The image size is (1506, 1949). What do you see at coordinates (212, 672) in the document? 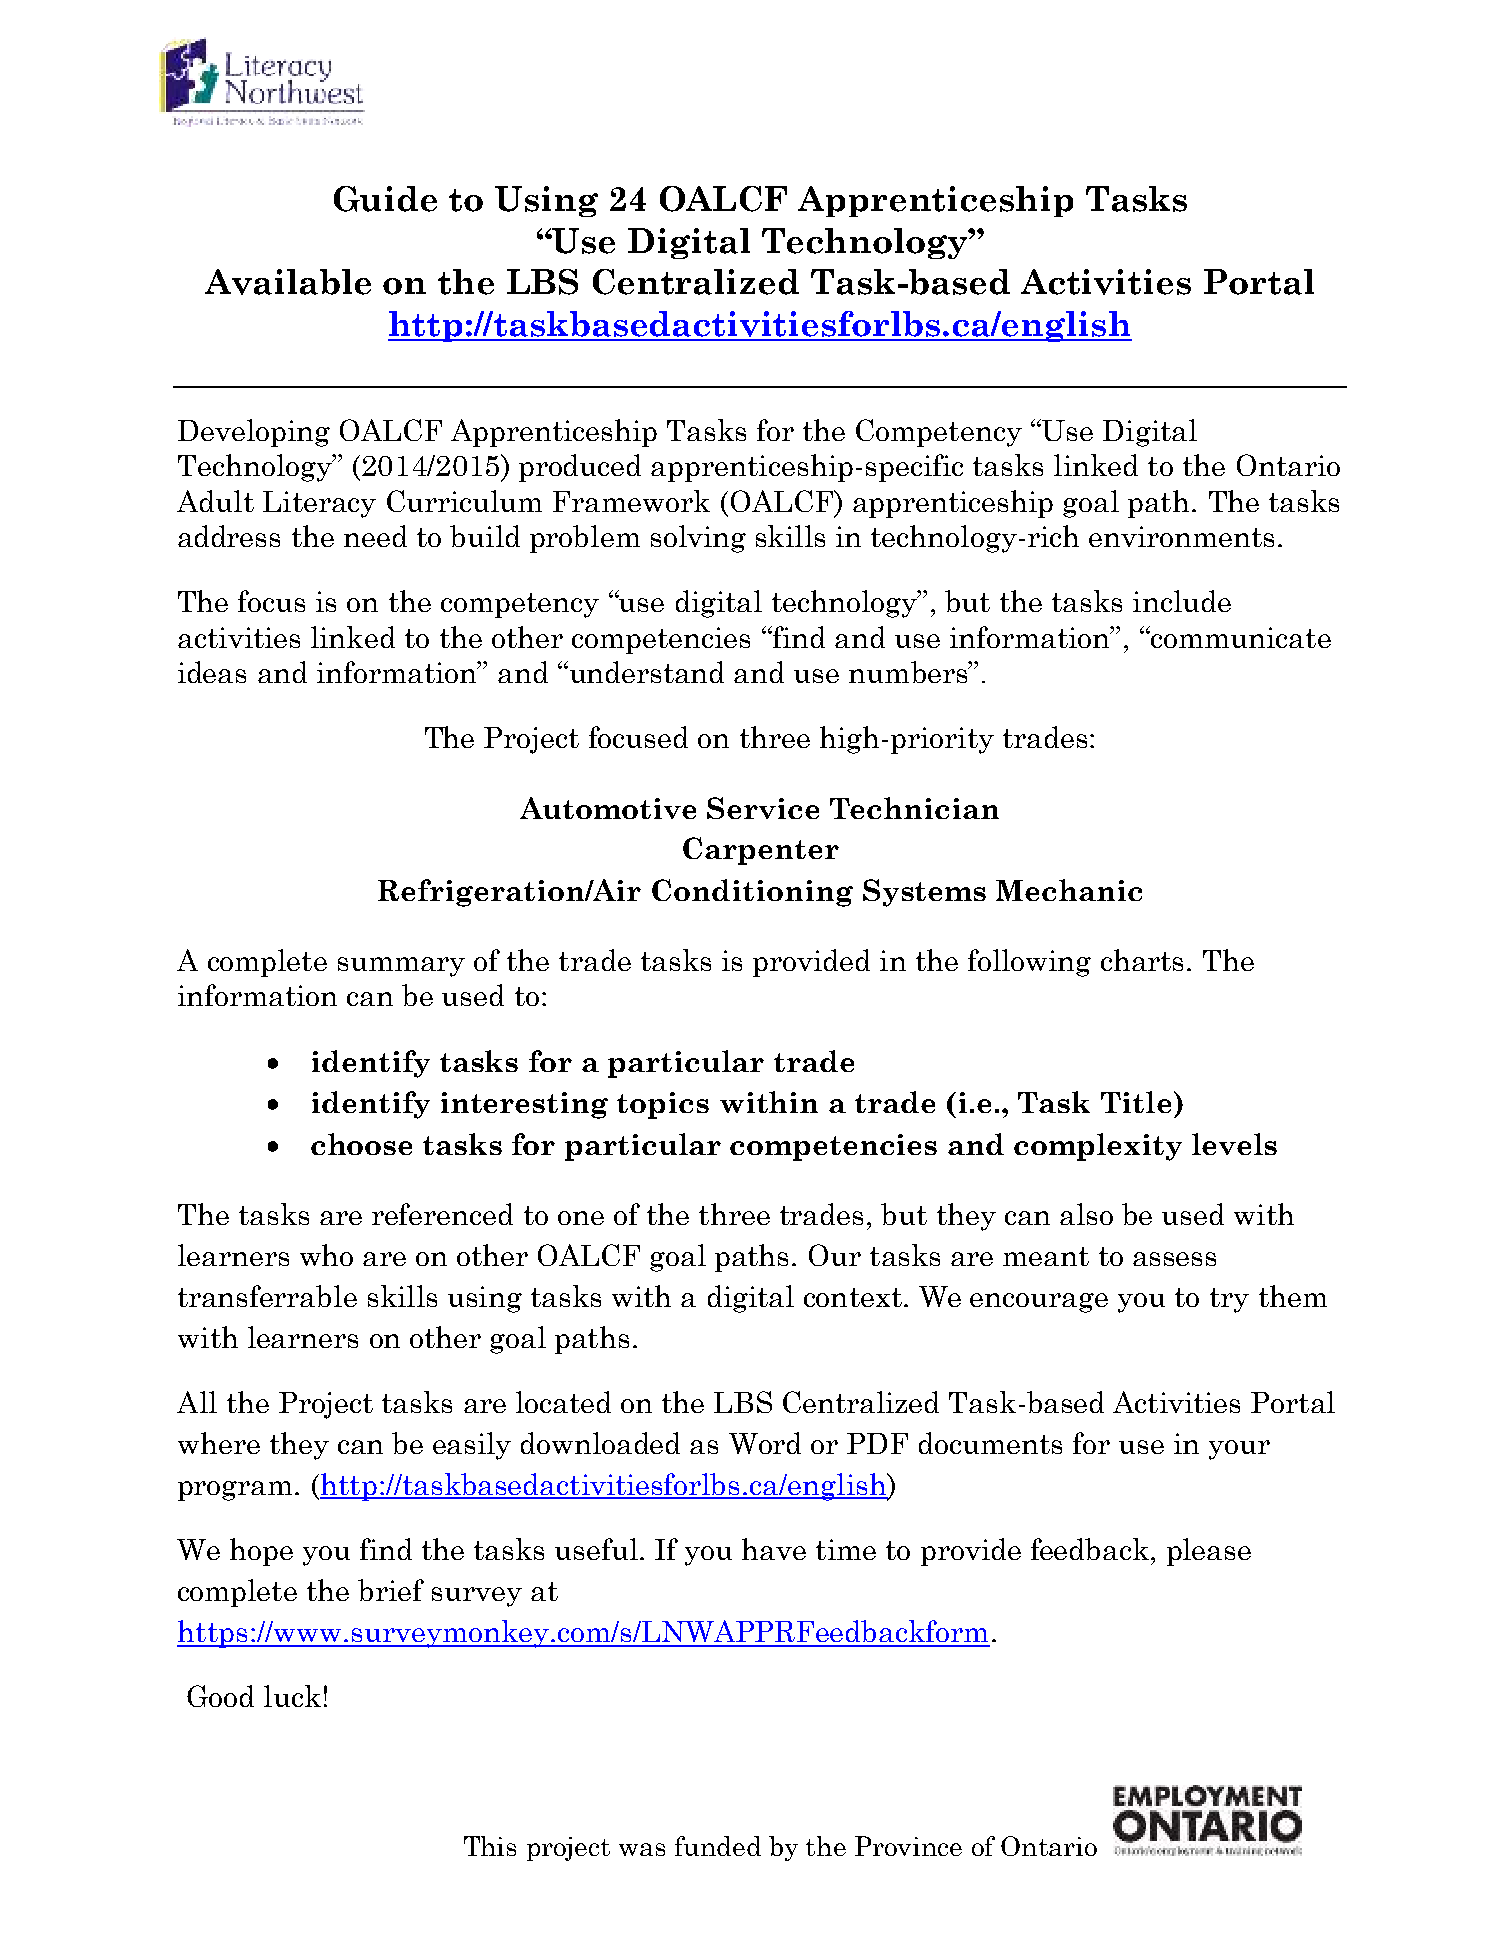
I see `ideas` at bounding box center [212, 672].
